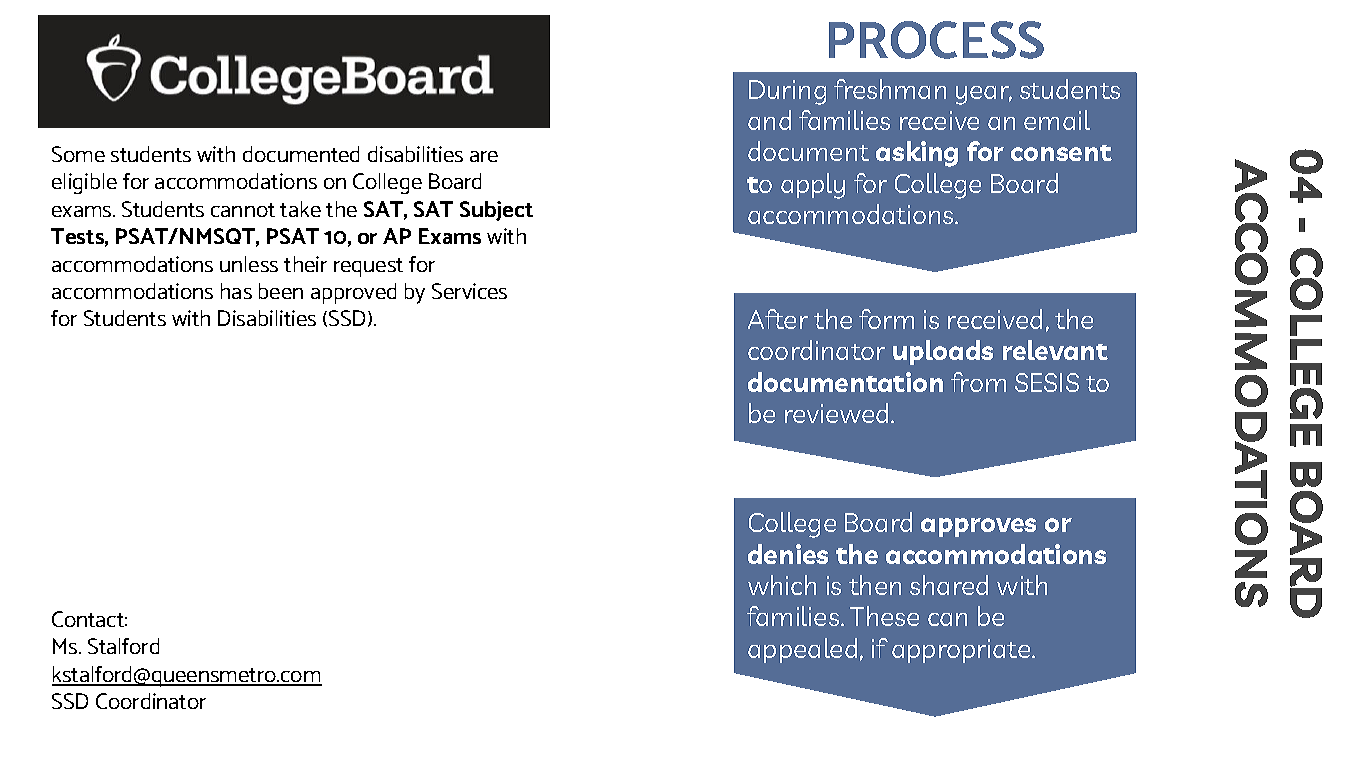  What do you see at coordinates (782, 585) in the screenshot?
I see `which` at bounding box center [782, 585].
